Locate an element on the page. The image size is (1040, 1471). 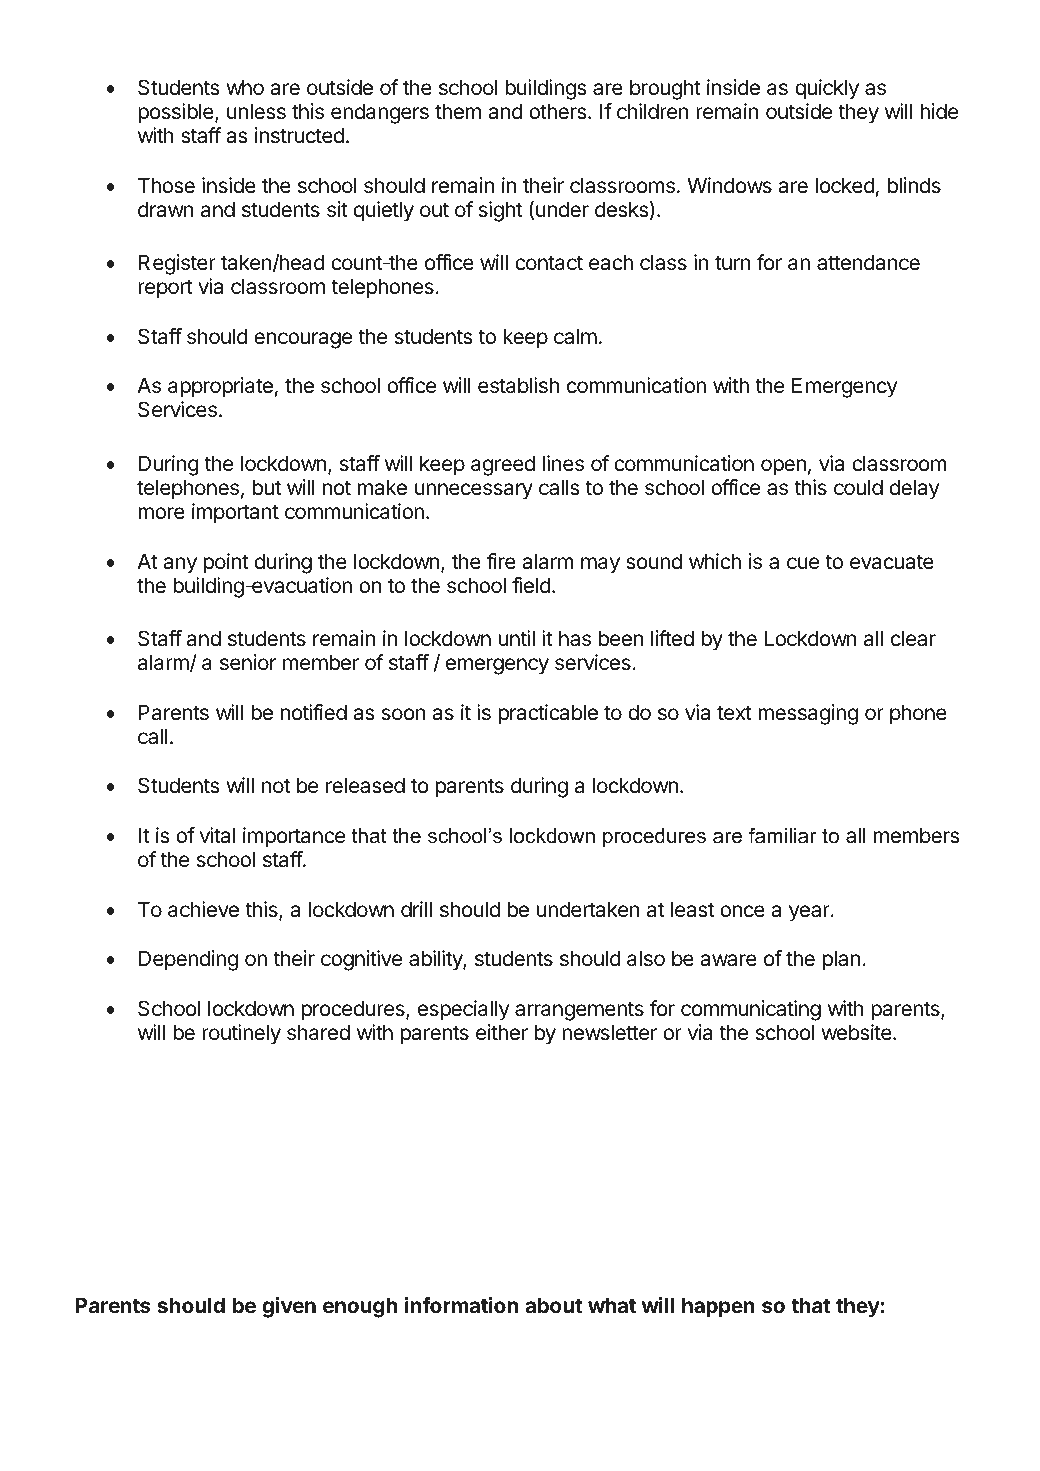
quickly is located at coordinates (827, 89).
